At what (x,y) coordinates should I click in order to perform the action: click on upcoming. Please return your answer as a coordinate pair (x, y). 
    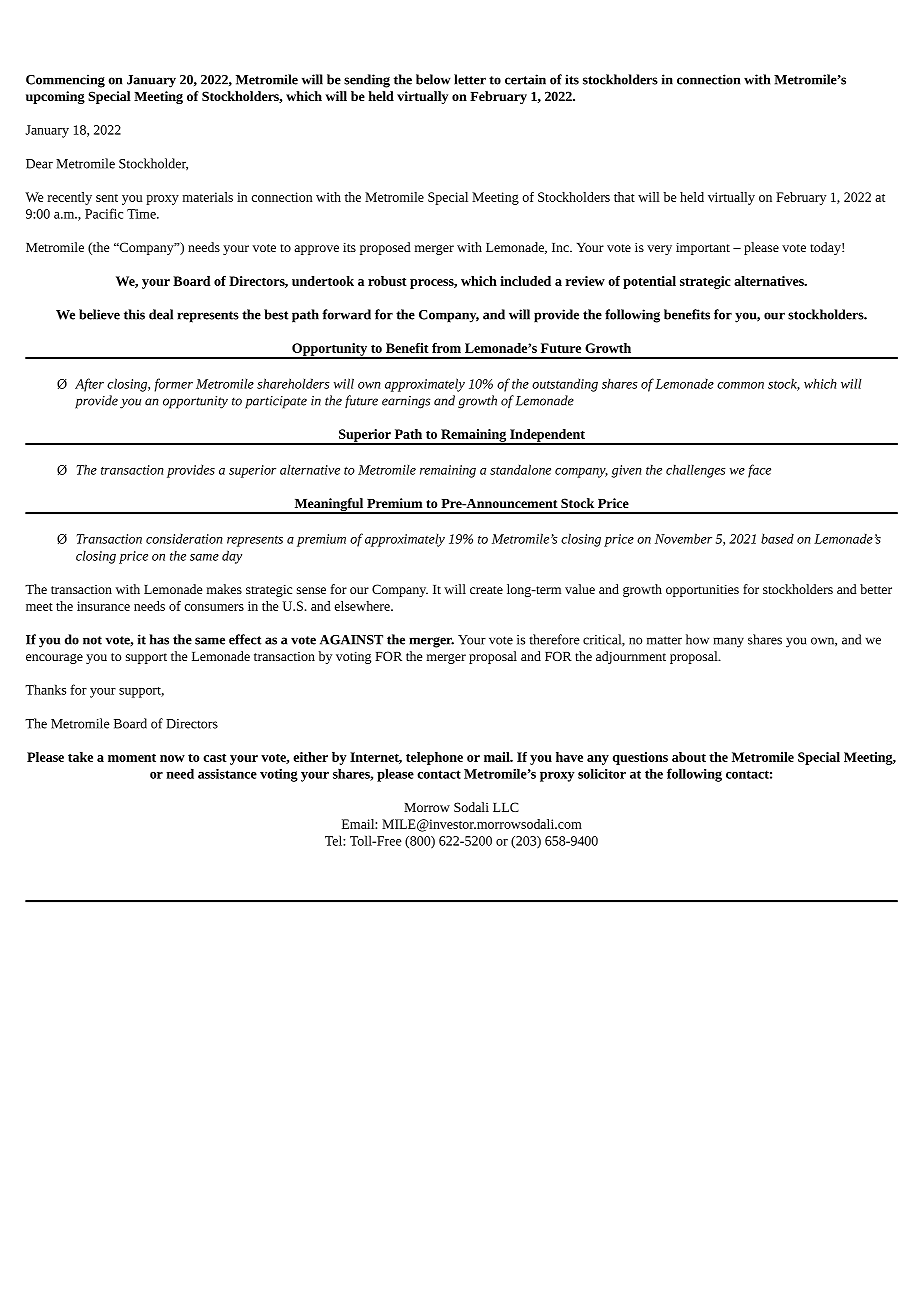
    Looking at the image, I should click on (55, 97).
